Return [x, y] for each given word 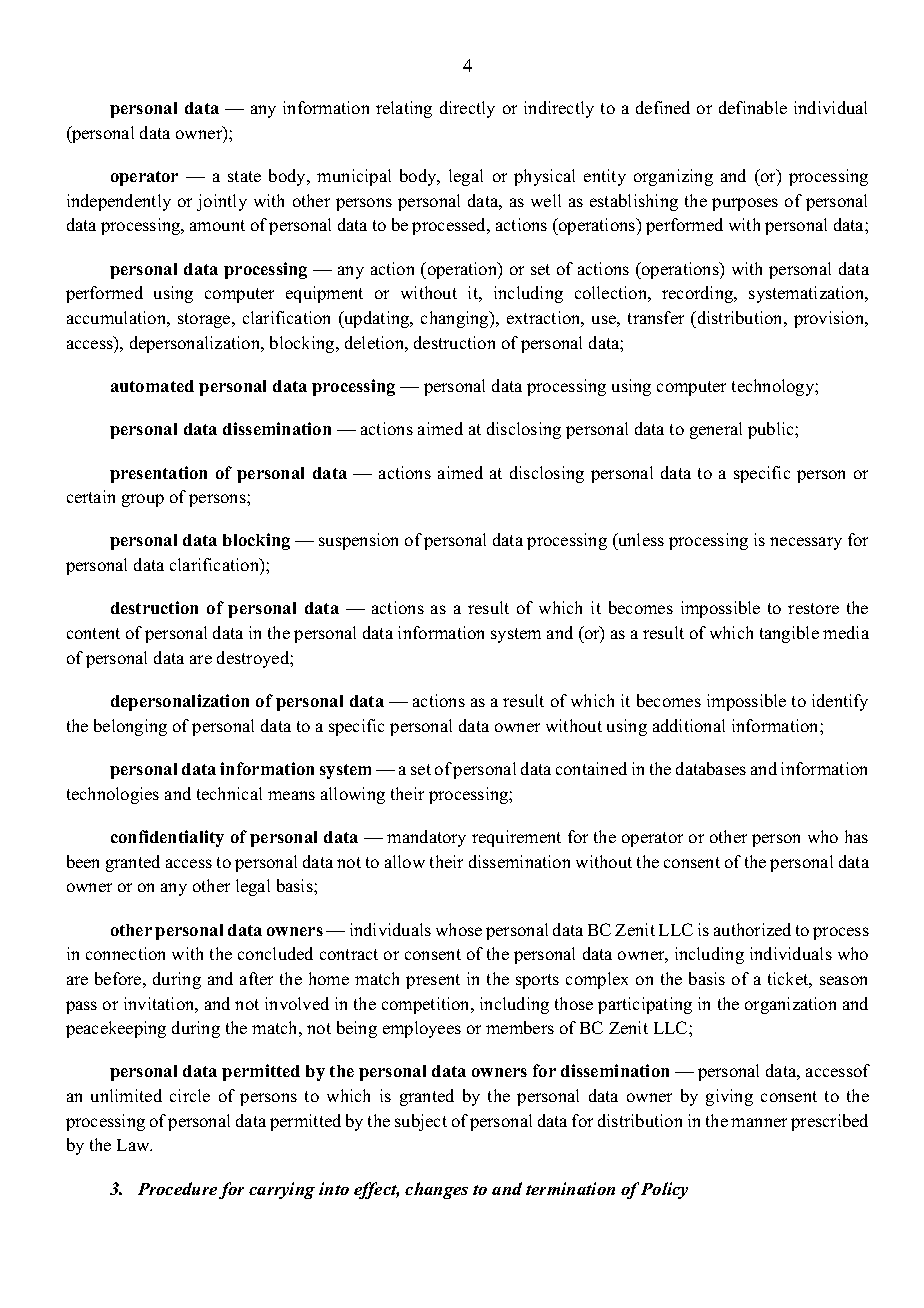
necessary [806, 543]
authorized [752, 929]
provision [830, 319]
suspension [358, 541]
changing [456, 319]
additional [689, 725]
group [143, 500]
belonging [130, 727]
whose [459, 929]
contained [591, 768]
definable [753, 107]
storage [205, 320]
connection [125, 953]
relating [404, 109]
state [244, 176]
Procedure [177, 1188]
